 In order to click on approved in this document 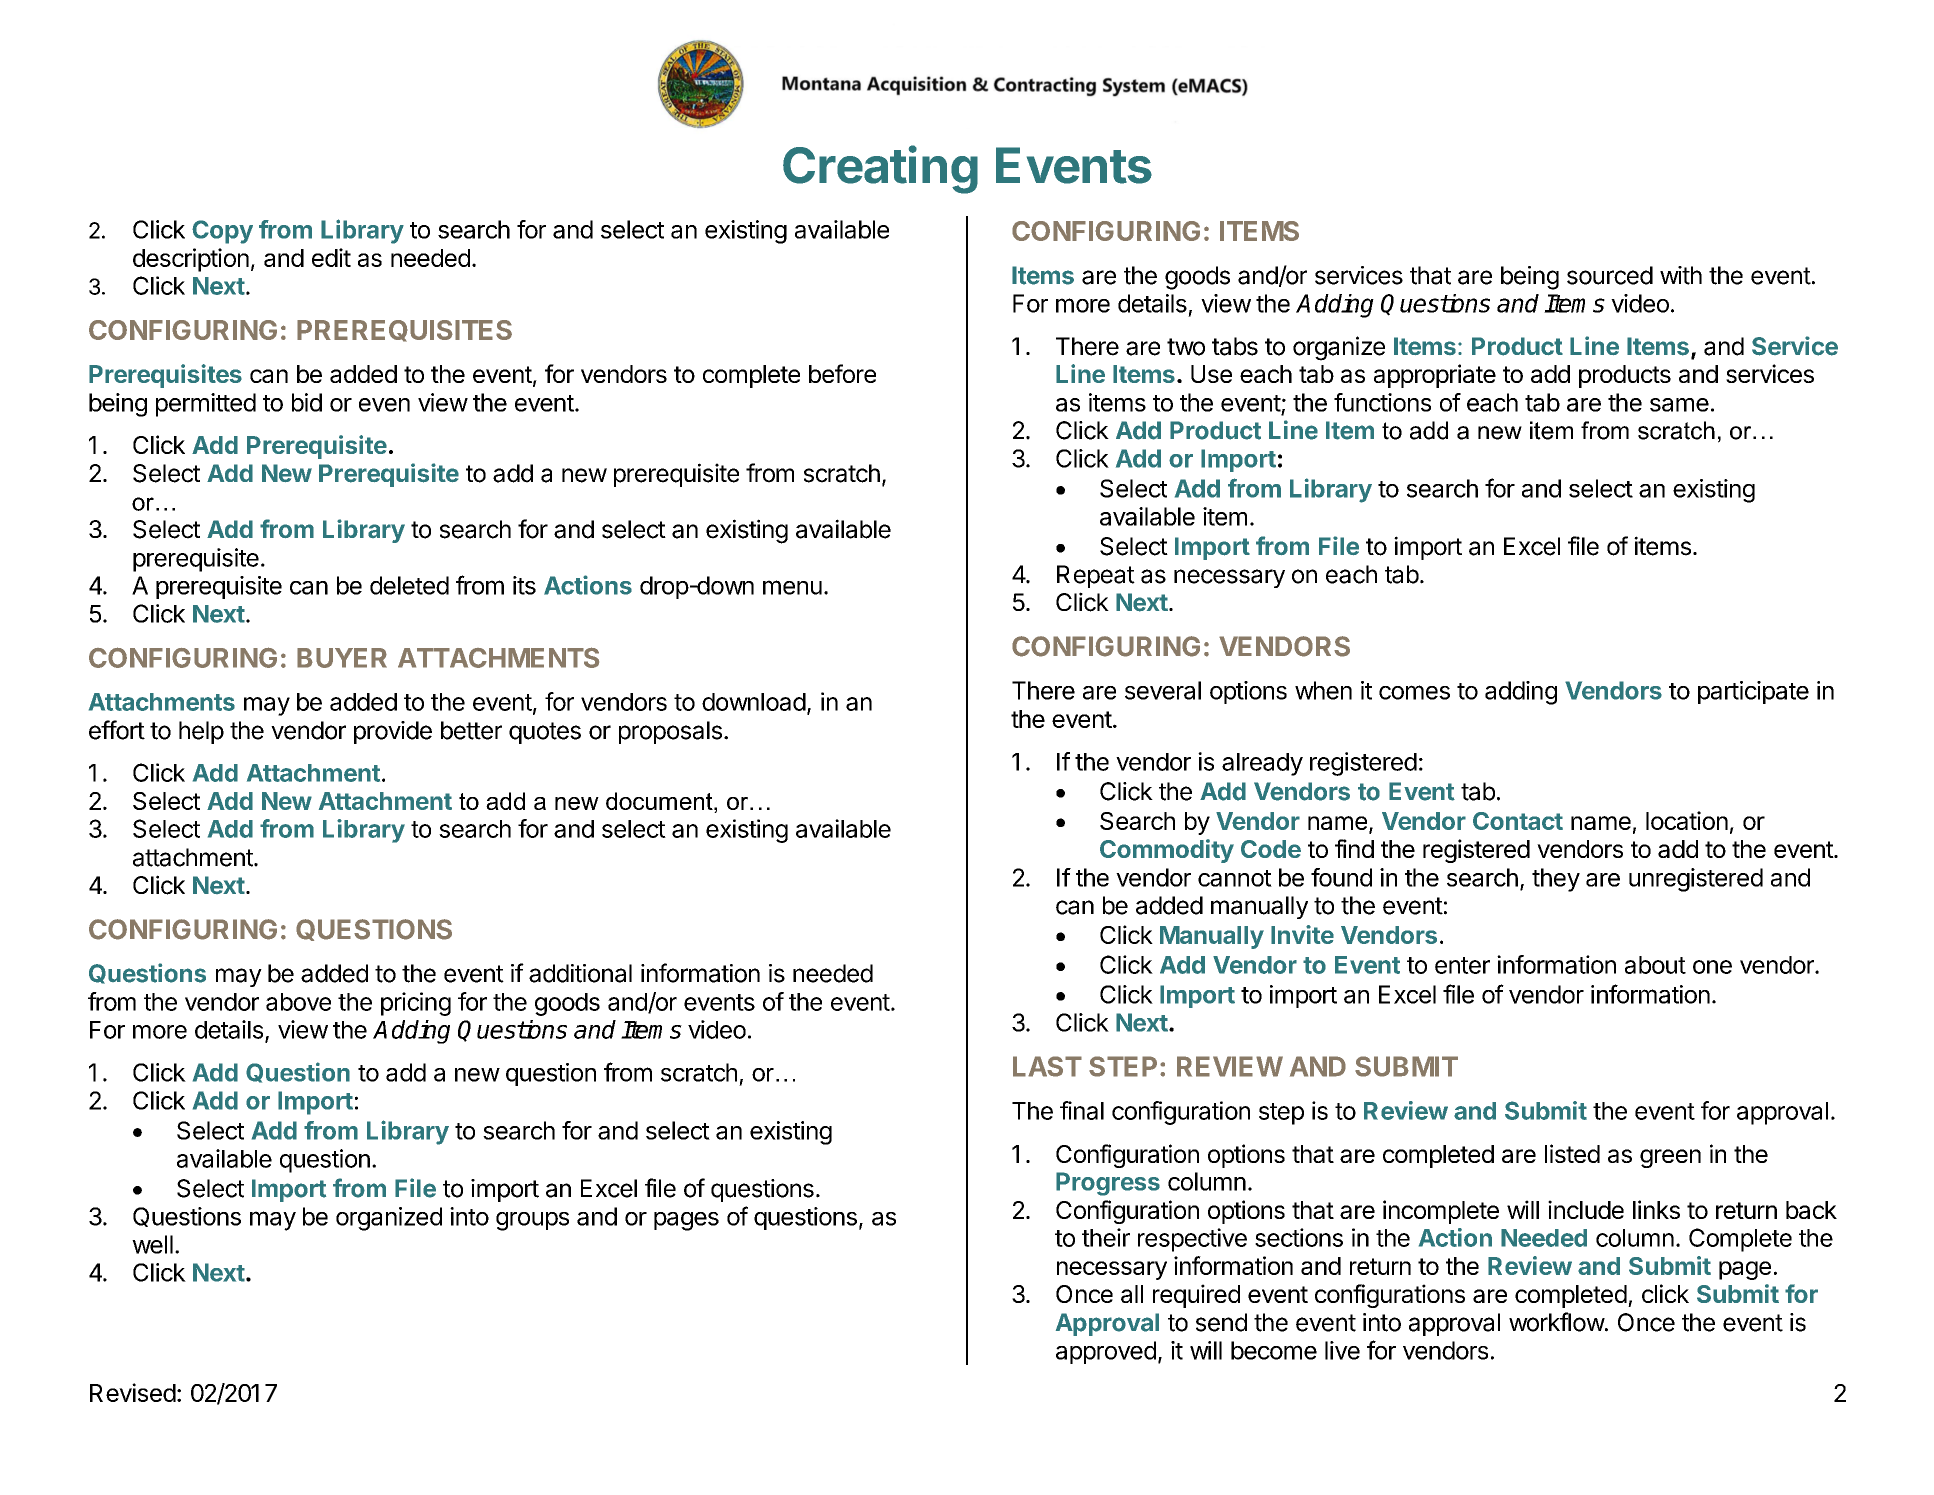, I will do `click(1106, 1352)`.
